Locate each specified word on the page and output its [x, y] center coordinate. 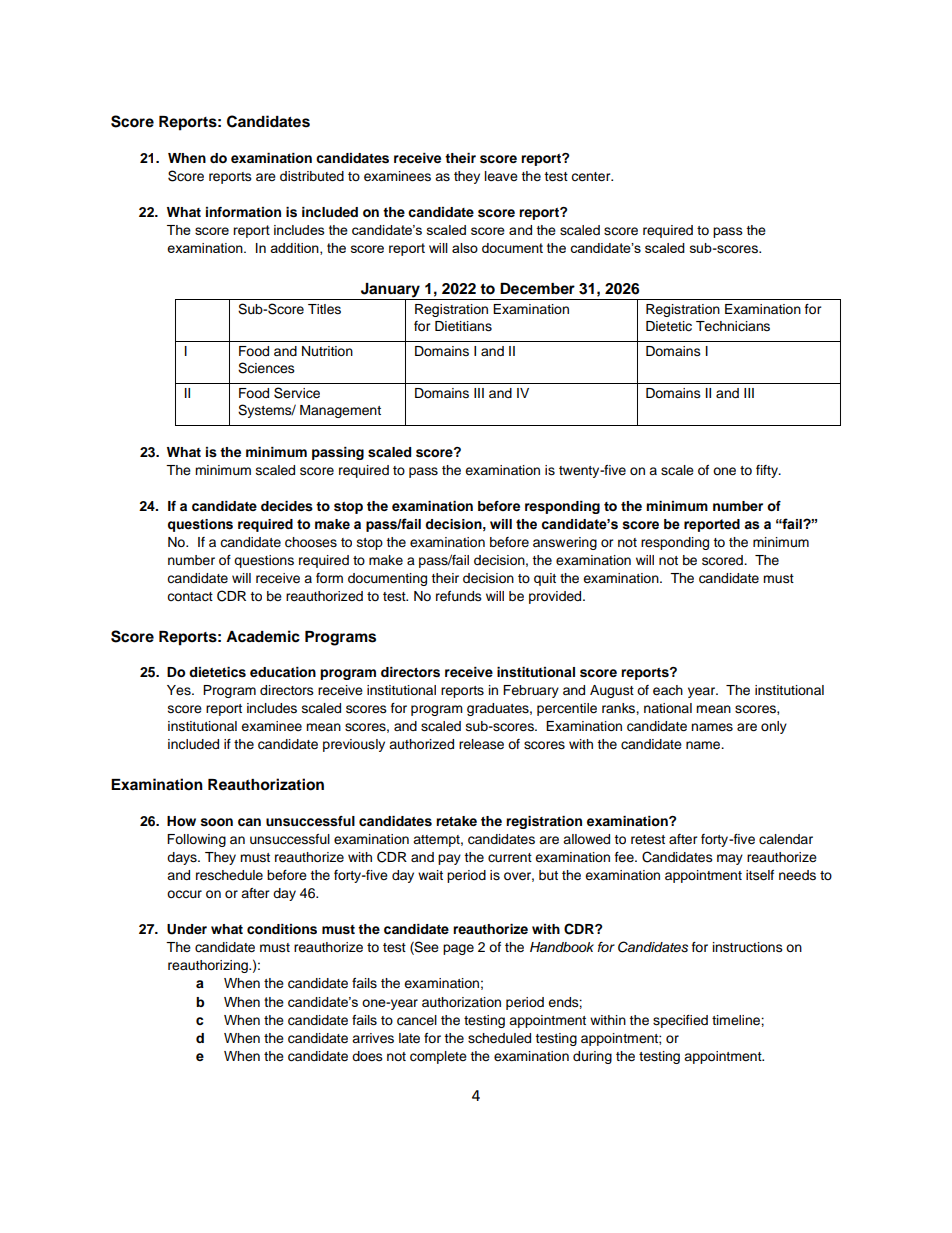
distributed [312, 176]
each [668, 690]
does [367, 1056]
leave [501, 176]
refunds [459, 596]
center [592, 177]
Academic [263, 636]
